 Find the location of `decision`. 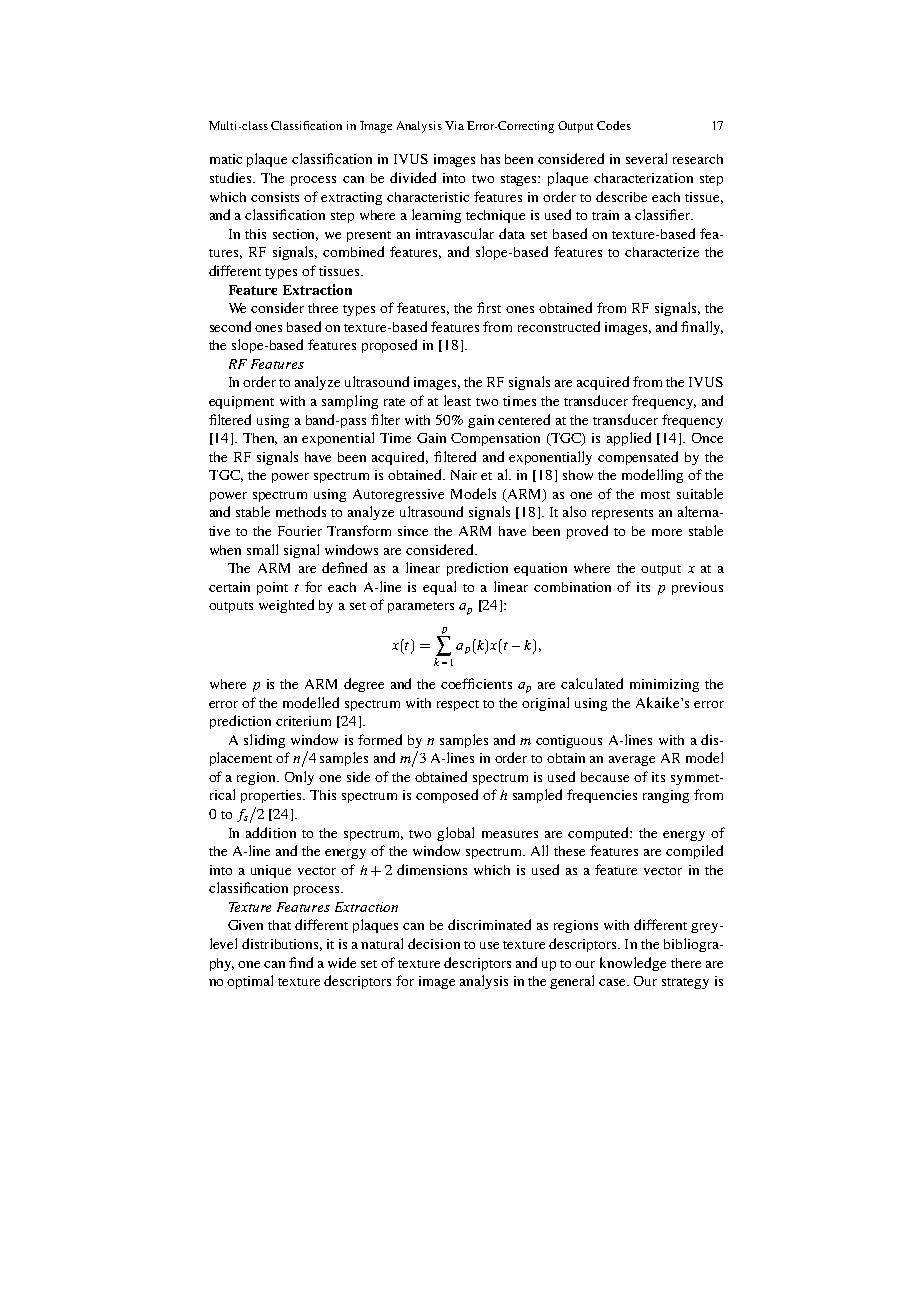

decision is located at coordinates (434, 943).
